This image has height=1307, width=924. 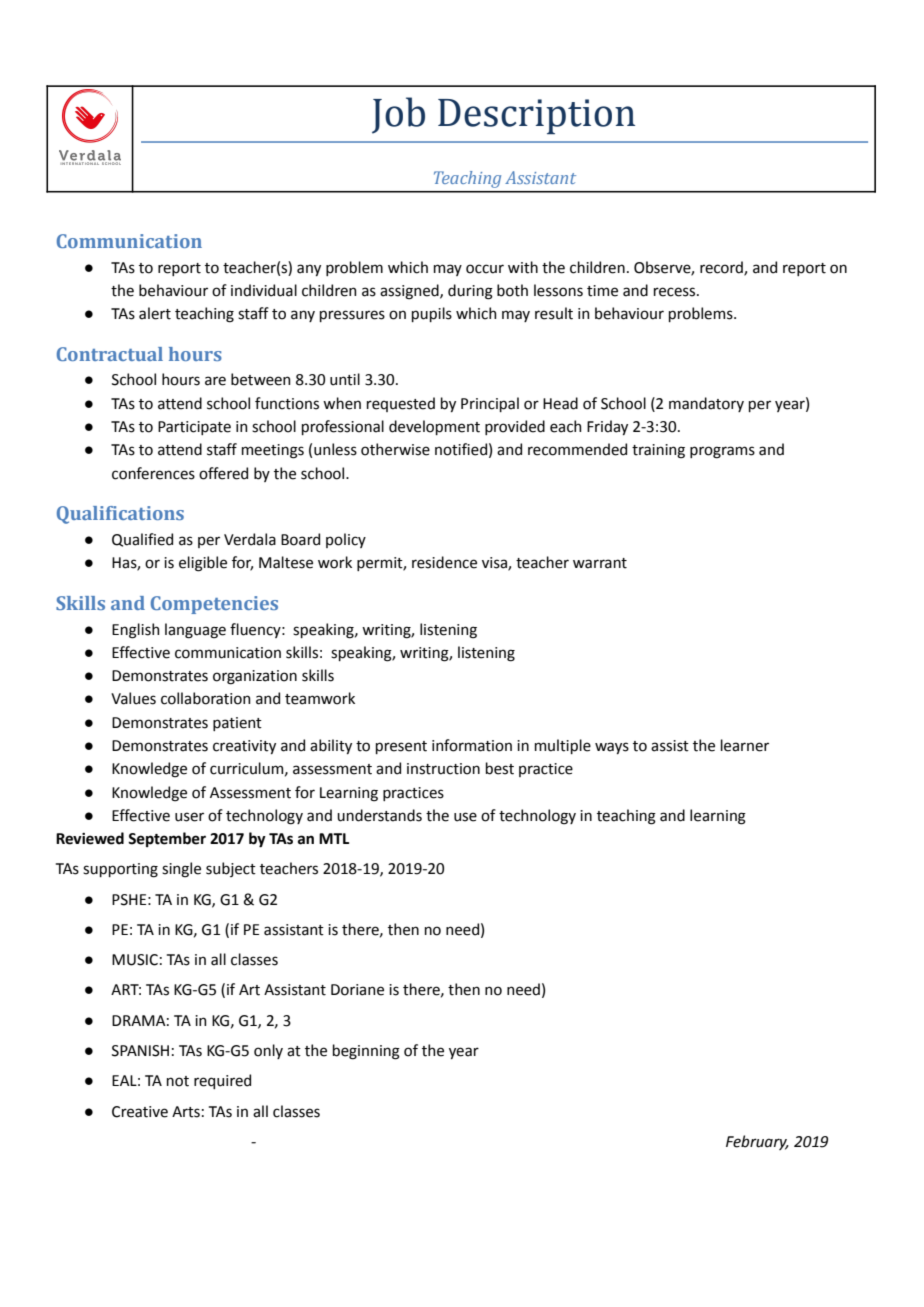 What do you see at coordinates (379, 815) in the image?
I see `understands` at bounding box center [379, 815].
